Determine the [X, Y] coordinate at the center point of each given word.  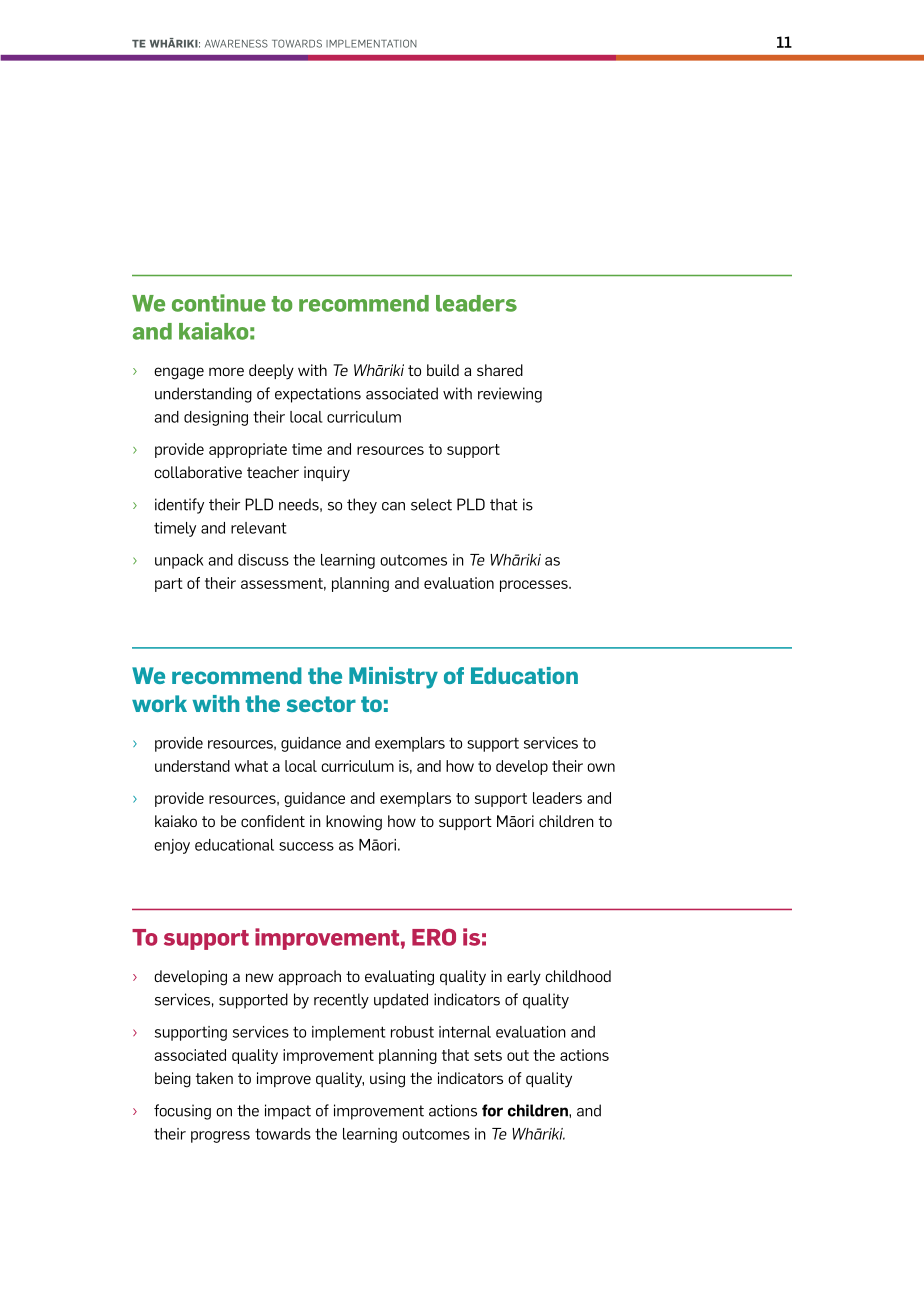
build [443, 370]
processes [535, 586]
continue [219, 303]
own [601, 767]
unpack [179, 561]
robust [412, 1032]
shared [500, 370]
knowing [354, 823]
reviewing [510, 395]
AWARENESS [236, 43]
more [226, 371]
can [393, 506]
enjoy [172, 846]
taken [214, 1078]
